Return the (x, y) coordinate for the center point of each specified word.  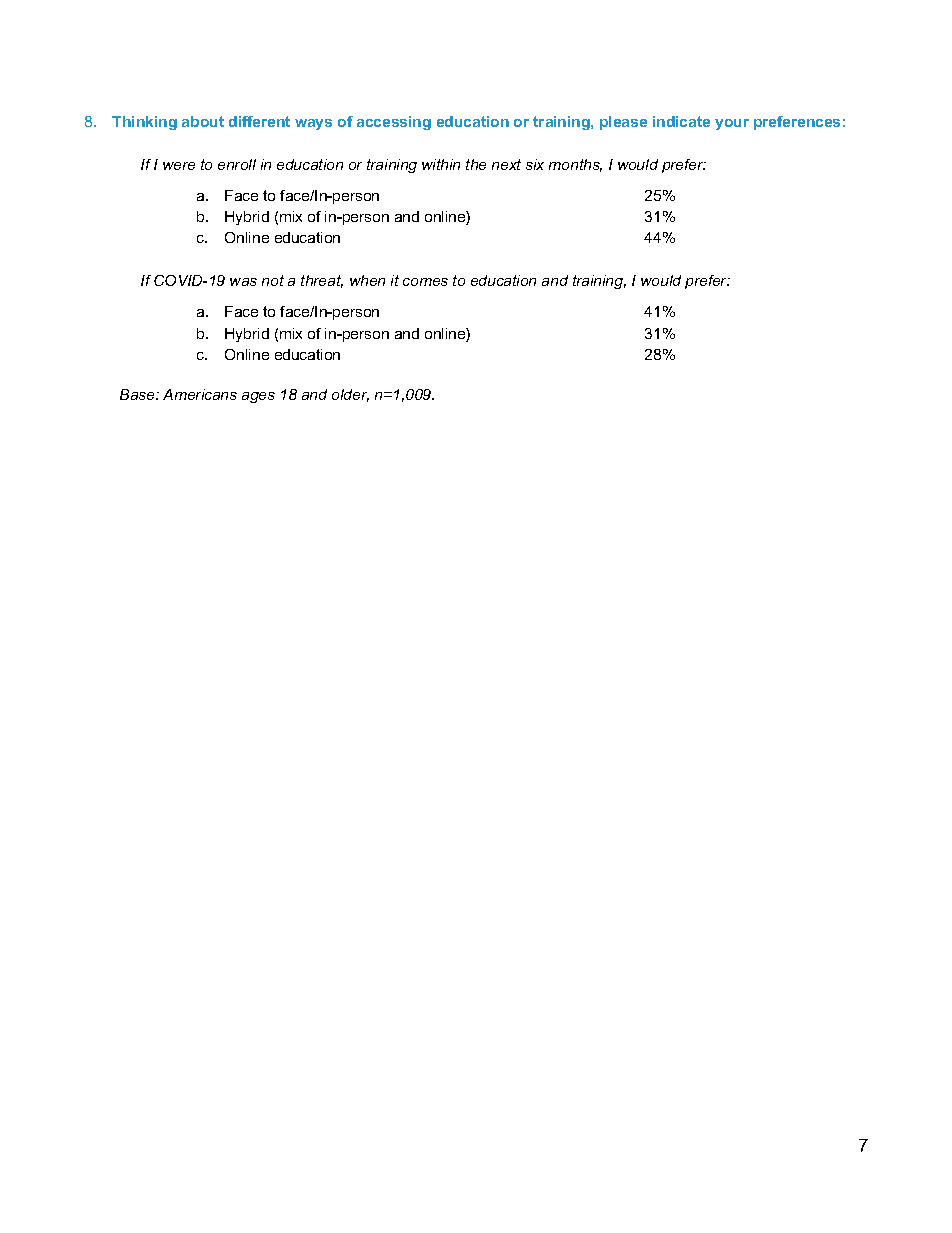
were (179, 166)
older (350, 395)
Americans (200, 394)
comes (425, 282)
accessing (394, 123)
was (243, 282)
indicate (681, 121)
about (203, 121)
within (441, 164)
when (367, 280)
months (575, 165)
